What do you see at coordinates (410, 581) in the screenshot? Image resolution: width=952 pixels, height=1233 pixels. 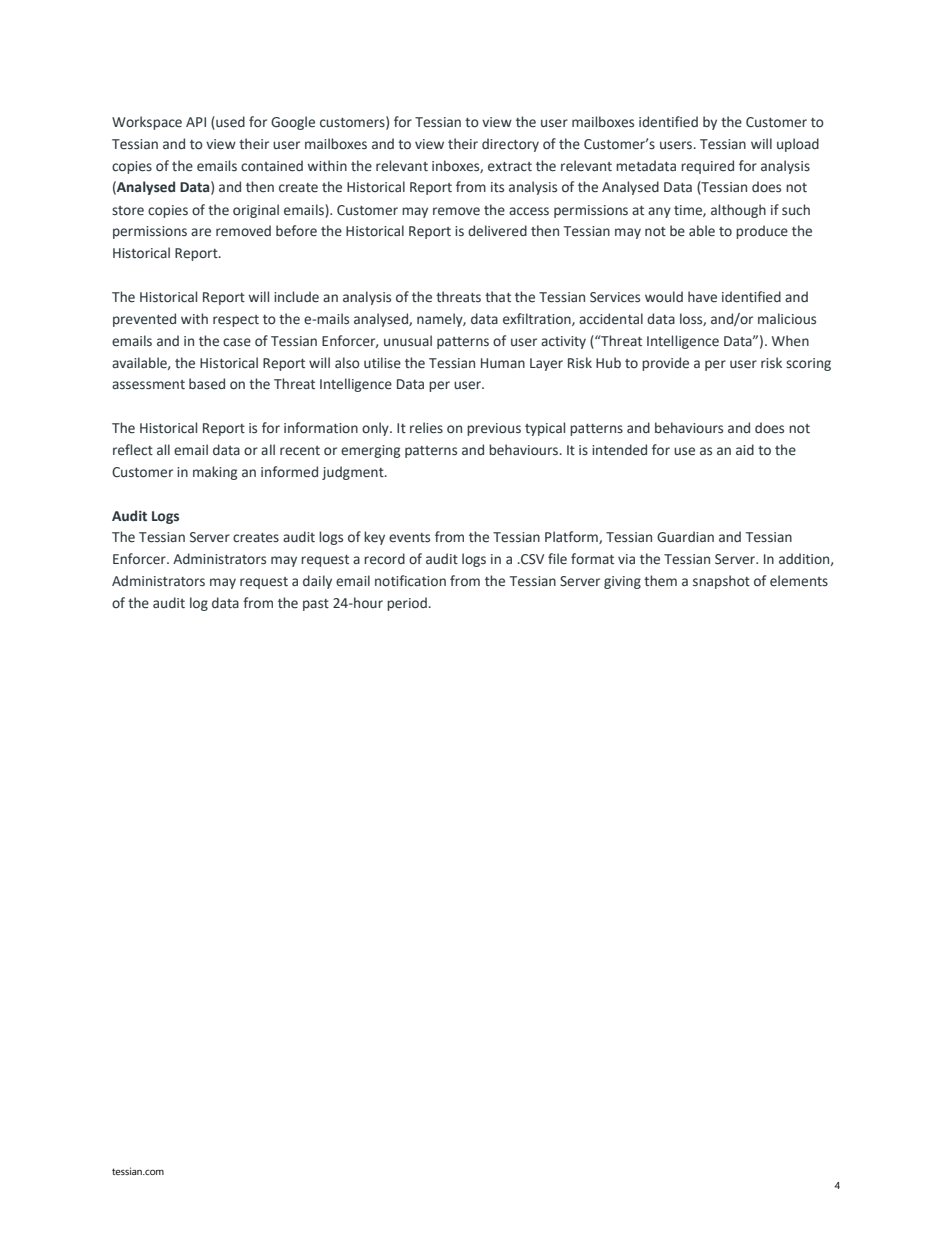 I see `notification` at bounding box center [410, 581].
